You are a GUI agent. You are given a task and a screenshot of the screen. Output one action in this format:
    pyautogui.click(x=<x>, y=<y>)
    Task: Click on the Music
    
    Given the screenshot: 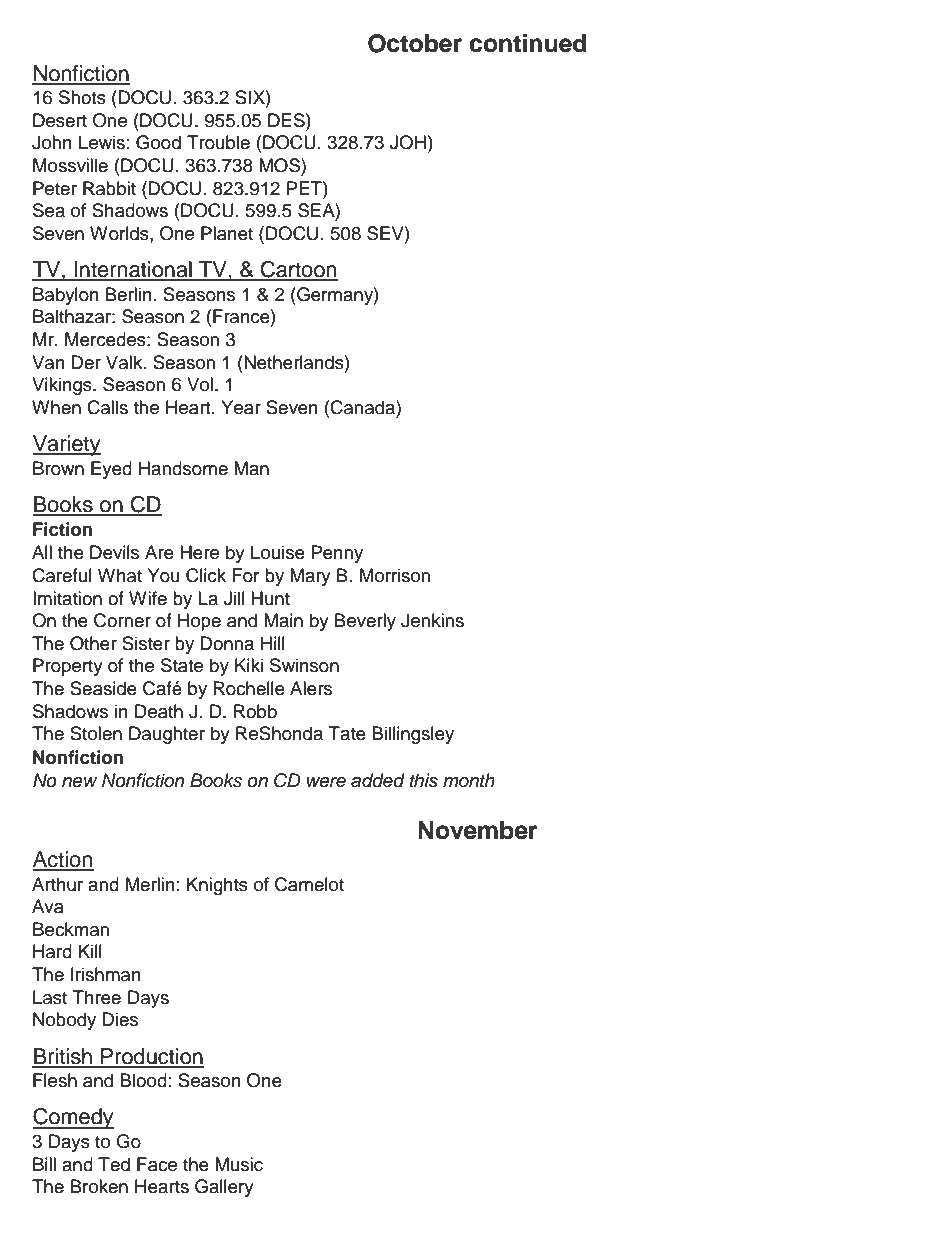 What is the action you would take?
    pyautogui.click(x=239, y=1164)
